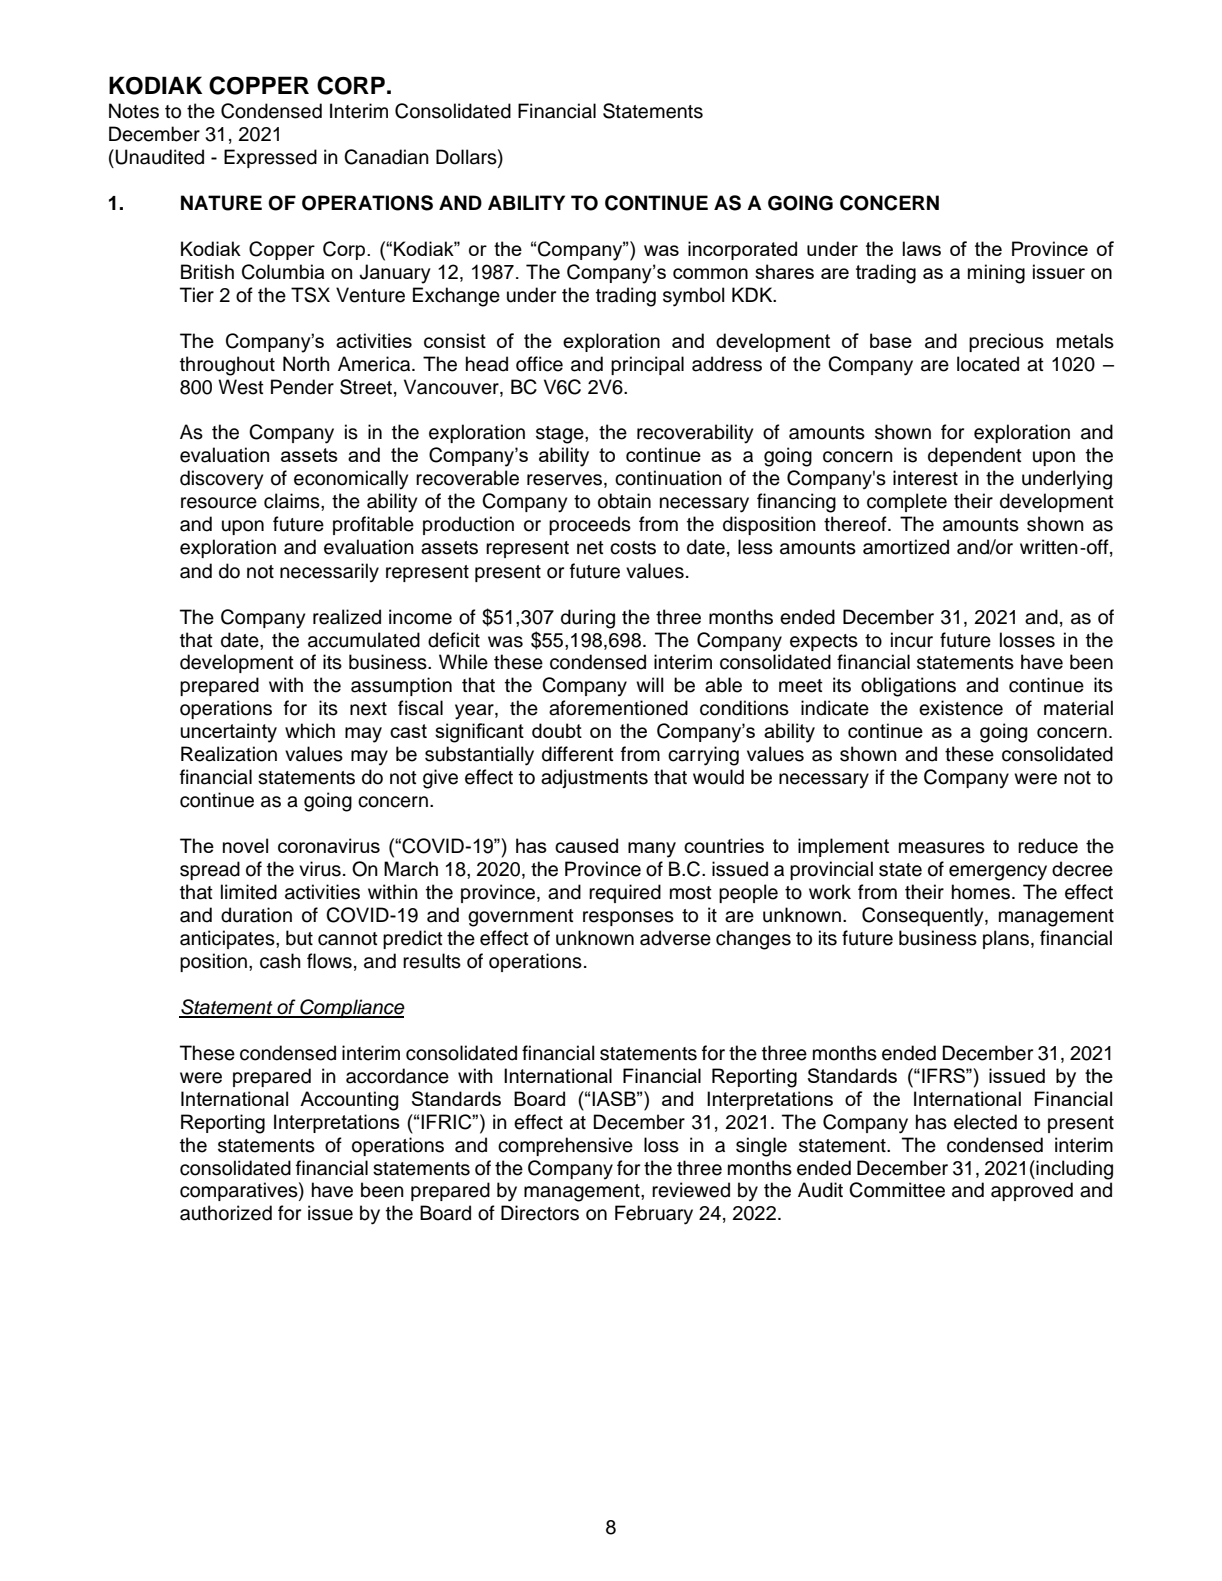  I want to click on authorized, so click(226, 1213).
